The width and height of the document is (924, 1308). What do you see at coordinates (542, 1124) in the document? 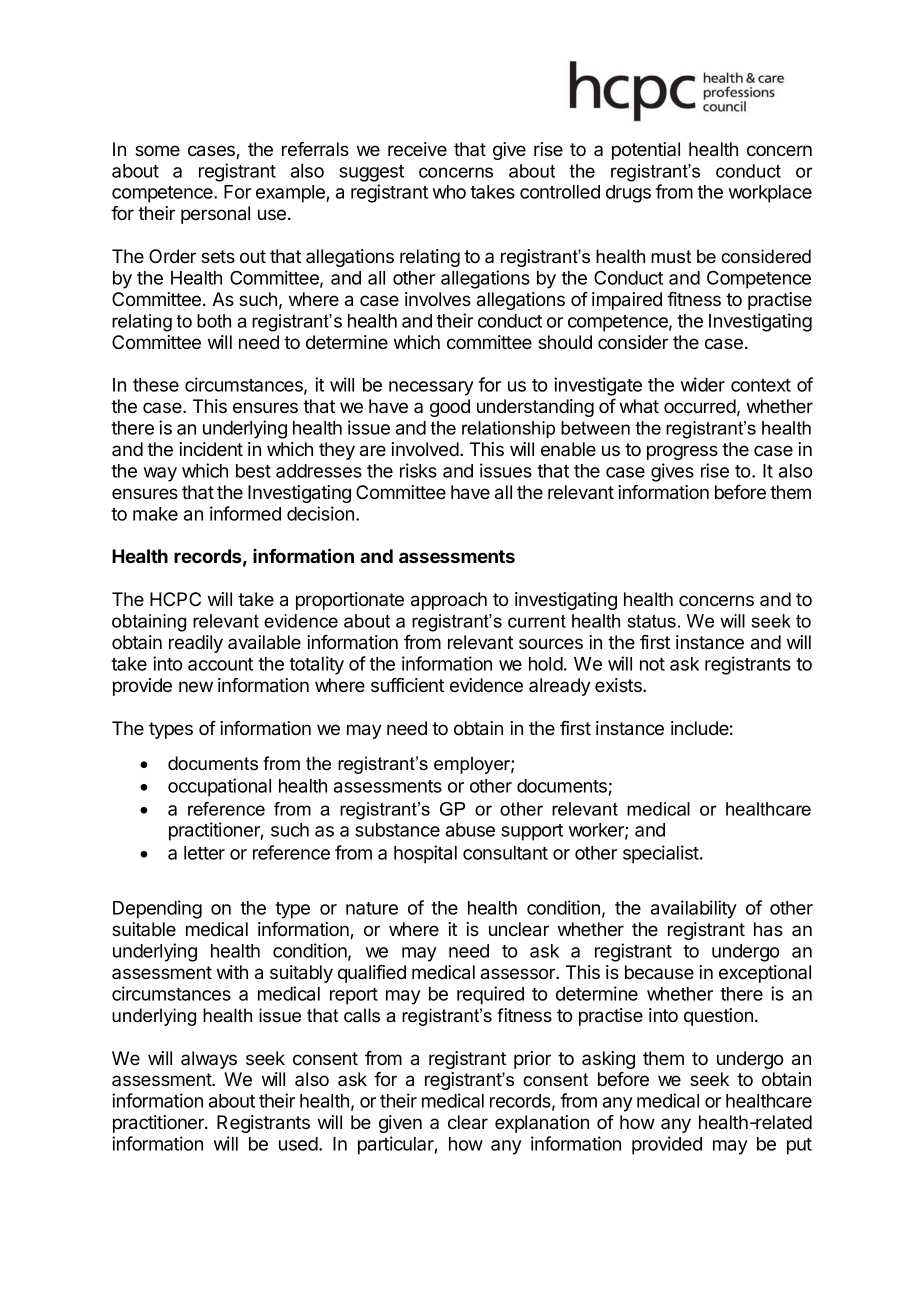
I see `explanation` at bounding box center [542, 1124].
